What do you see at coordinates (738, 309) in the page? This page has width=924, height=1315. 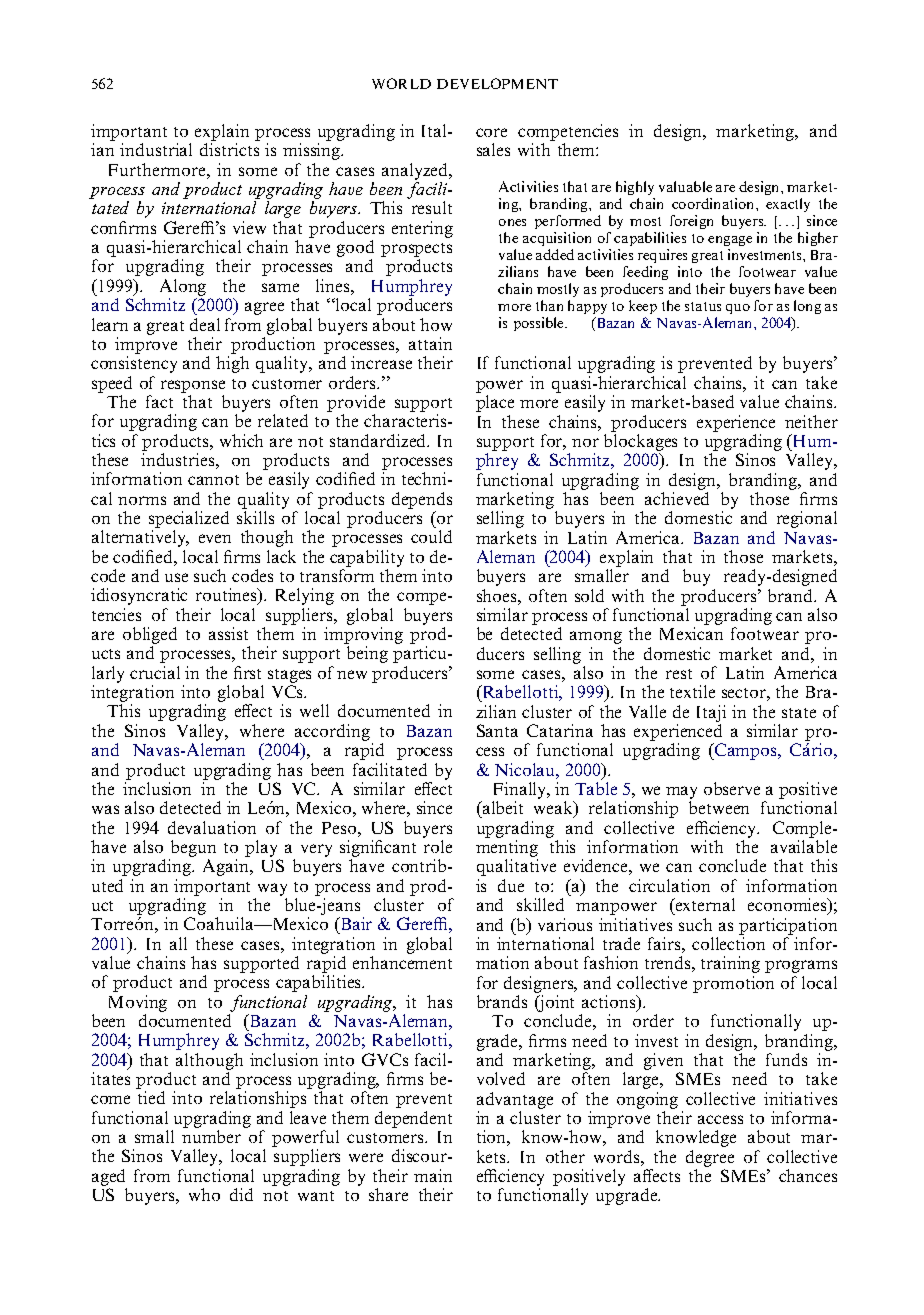 I see `quo` at bounding box center [738, 309].
